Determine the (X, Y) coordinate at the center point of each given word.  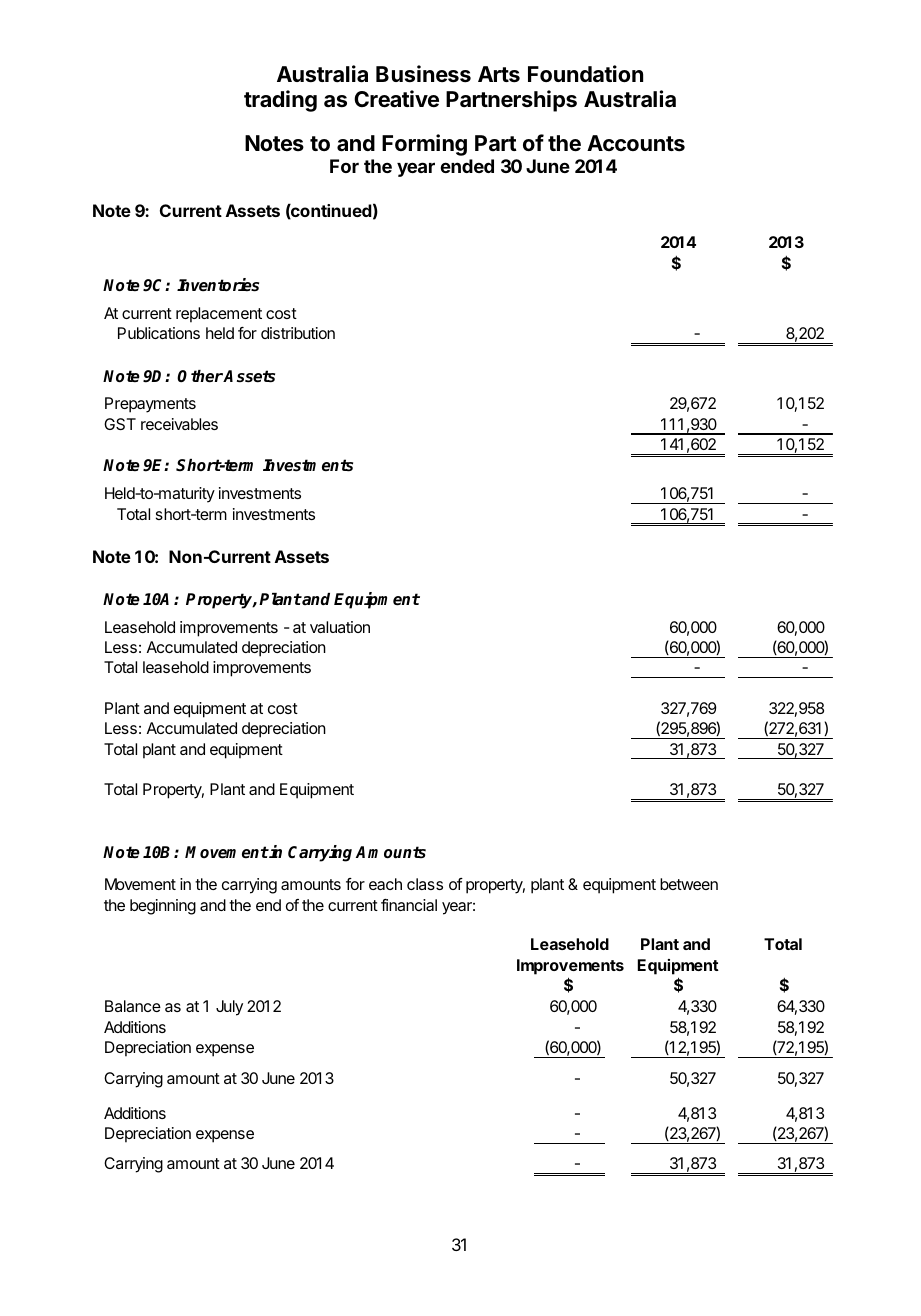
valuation (340, 627)
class (425, 884)
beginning (163, 907)
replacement (219, 315)
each (385, 884)
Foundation (585, 73)
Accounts (636, 143)
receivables (179, 424)
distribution (298, 333)
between (689, 884)
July (229, 1008)
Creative (396, 99)
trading (280, 101)
